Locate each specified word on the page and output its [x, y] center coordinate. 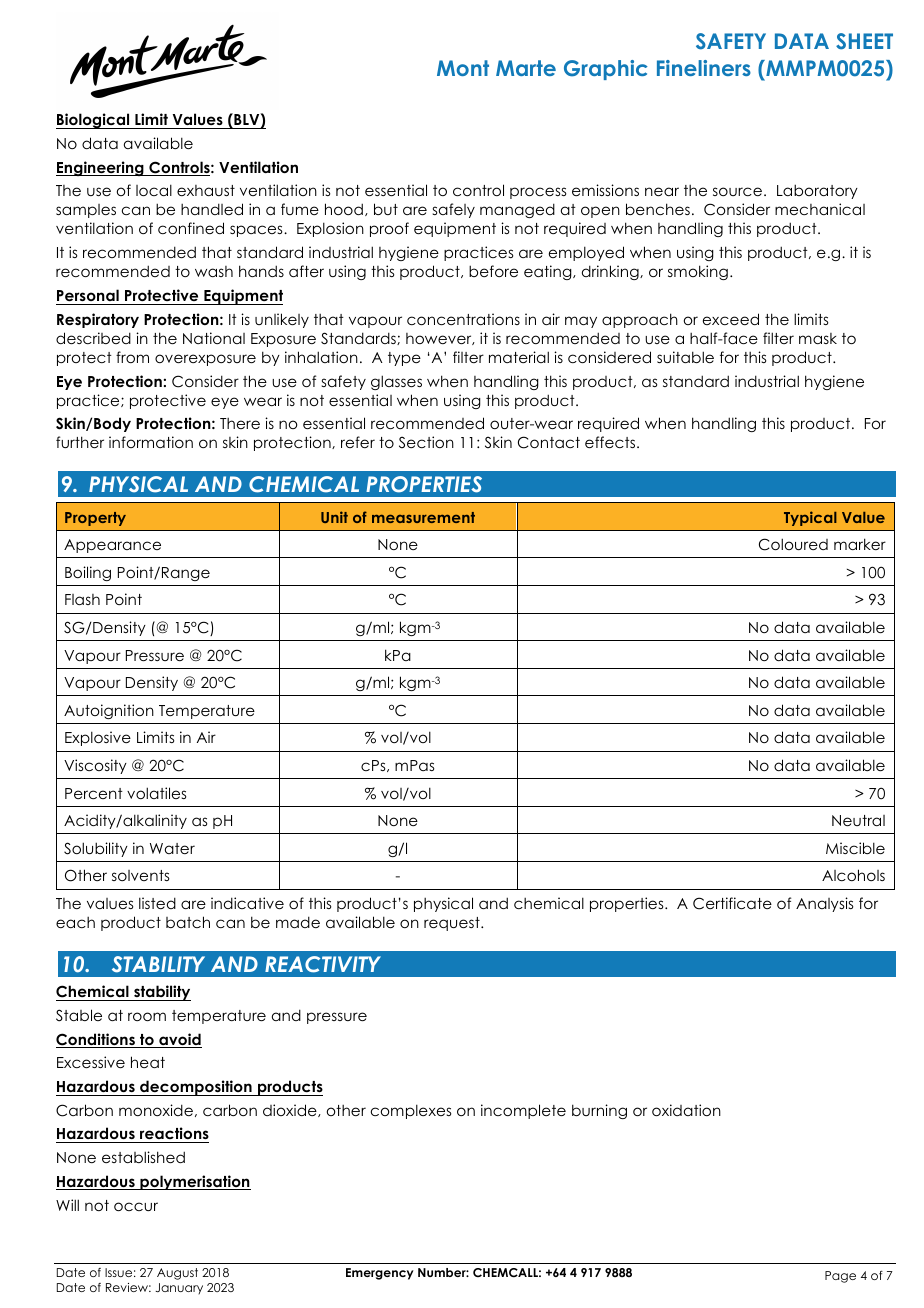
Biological [94, 121]
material [519, 357]
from [132, 357]
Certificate [732, 903]
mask [818, 338]
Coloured [793, 544]
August [177, 1274]
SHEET [864, 41]
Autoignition [109, 711]
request [453, 924]
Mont [463, 68]
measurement [423, 517]
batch [188, 922]
